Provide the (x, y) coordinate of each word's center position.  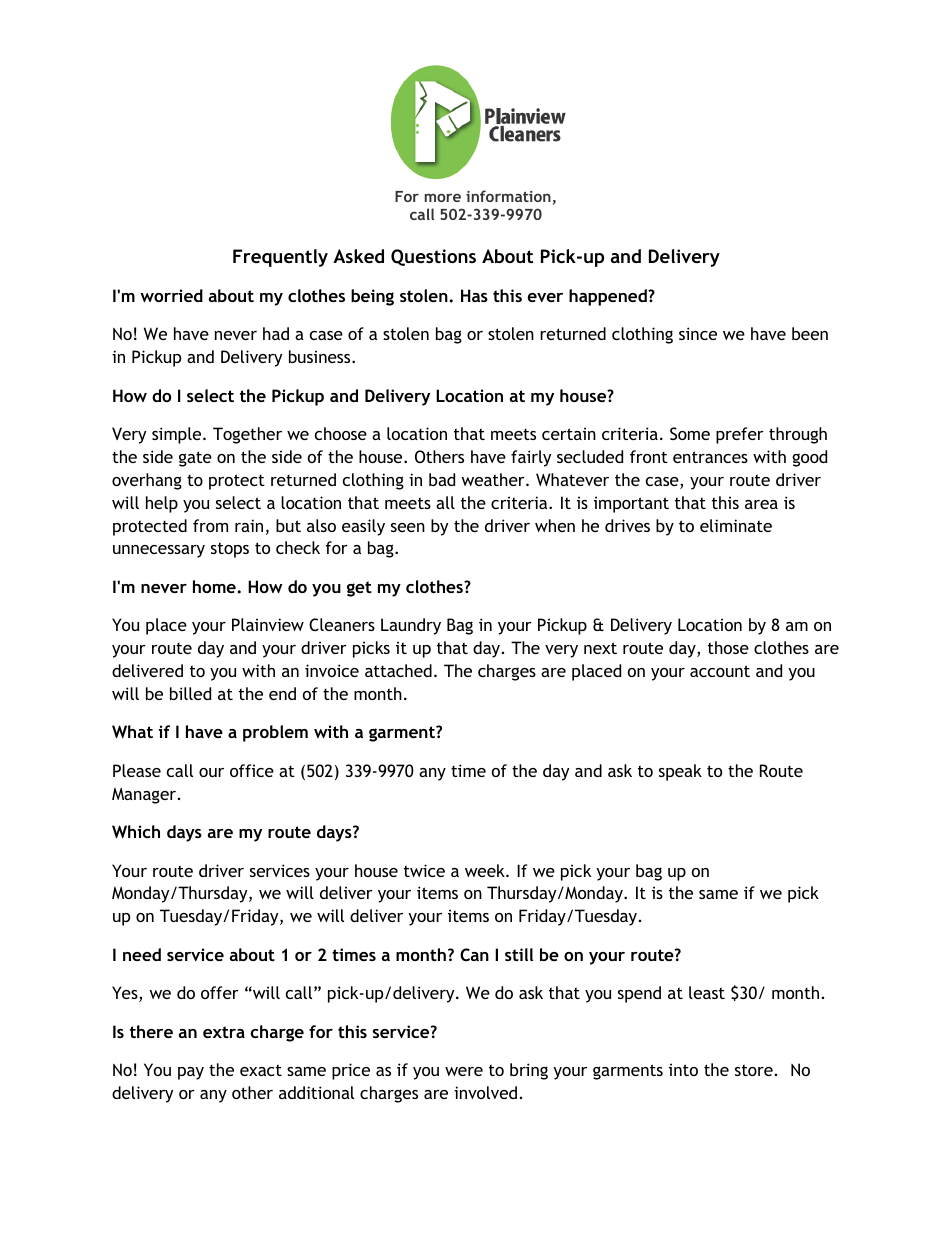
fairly (531, 458)
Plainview (268, 624)
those (728, 647)
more (443, 197)
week (486, 870)
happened (609, 297)
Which (136, 831)
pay (191, 1073)
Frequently (280, 258)
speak (680, 772)
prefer (740, 435)
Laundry (411, 626)
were (464, 1071)
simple (178, 435)
